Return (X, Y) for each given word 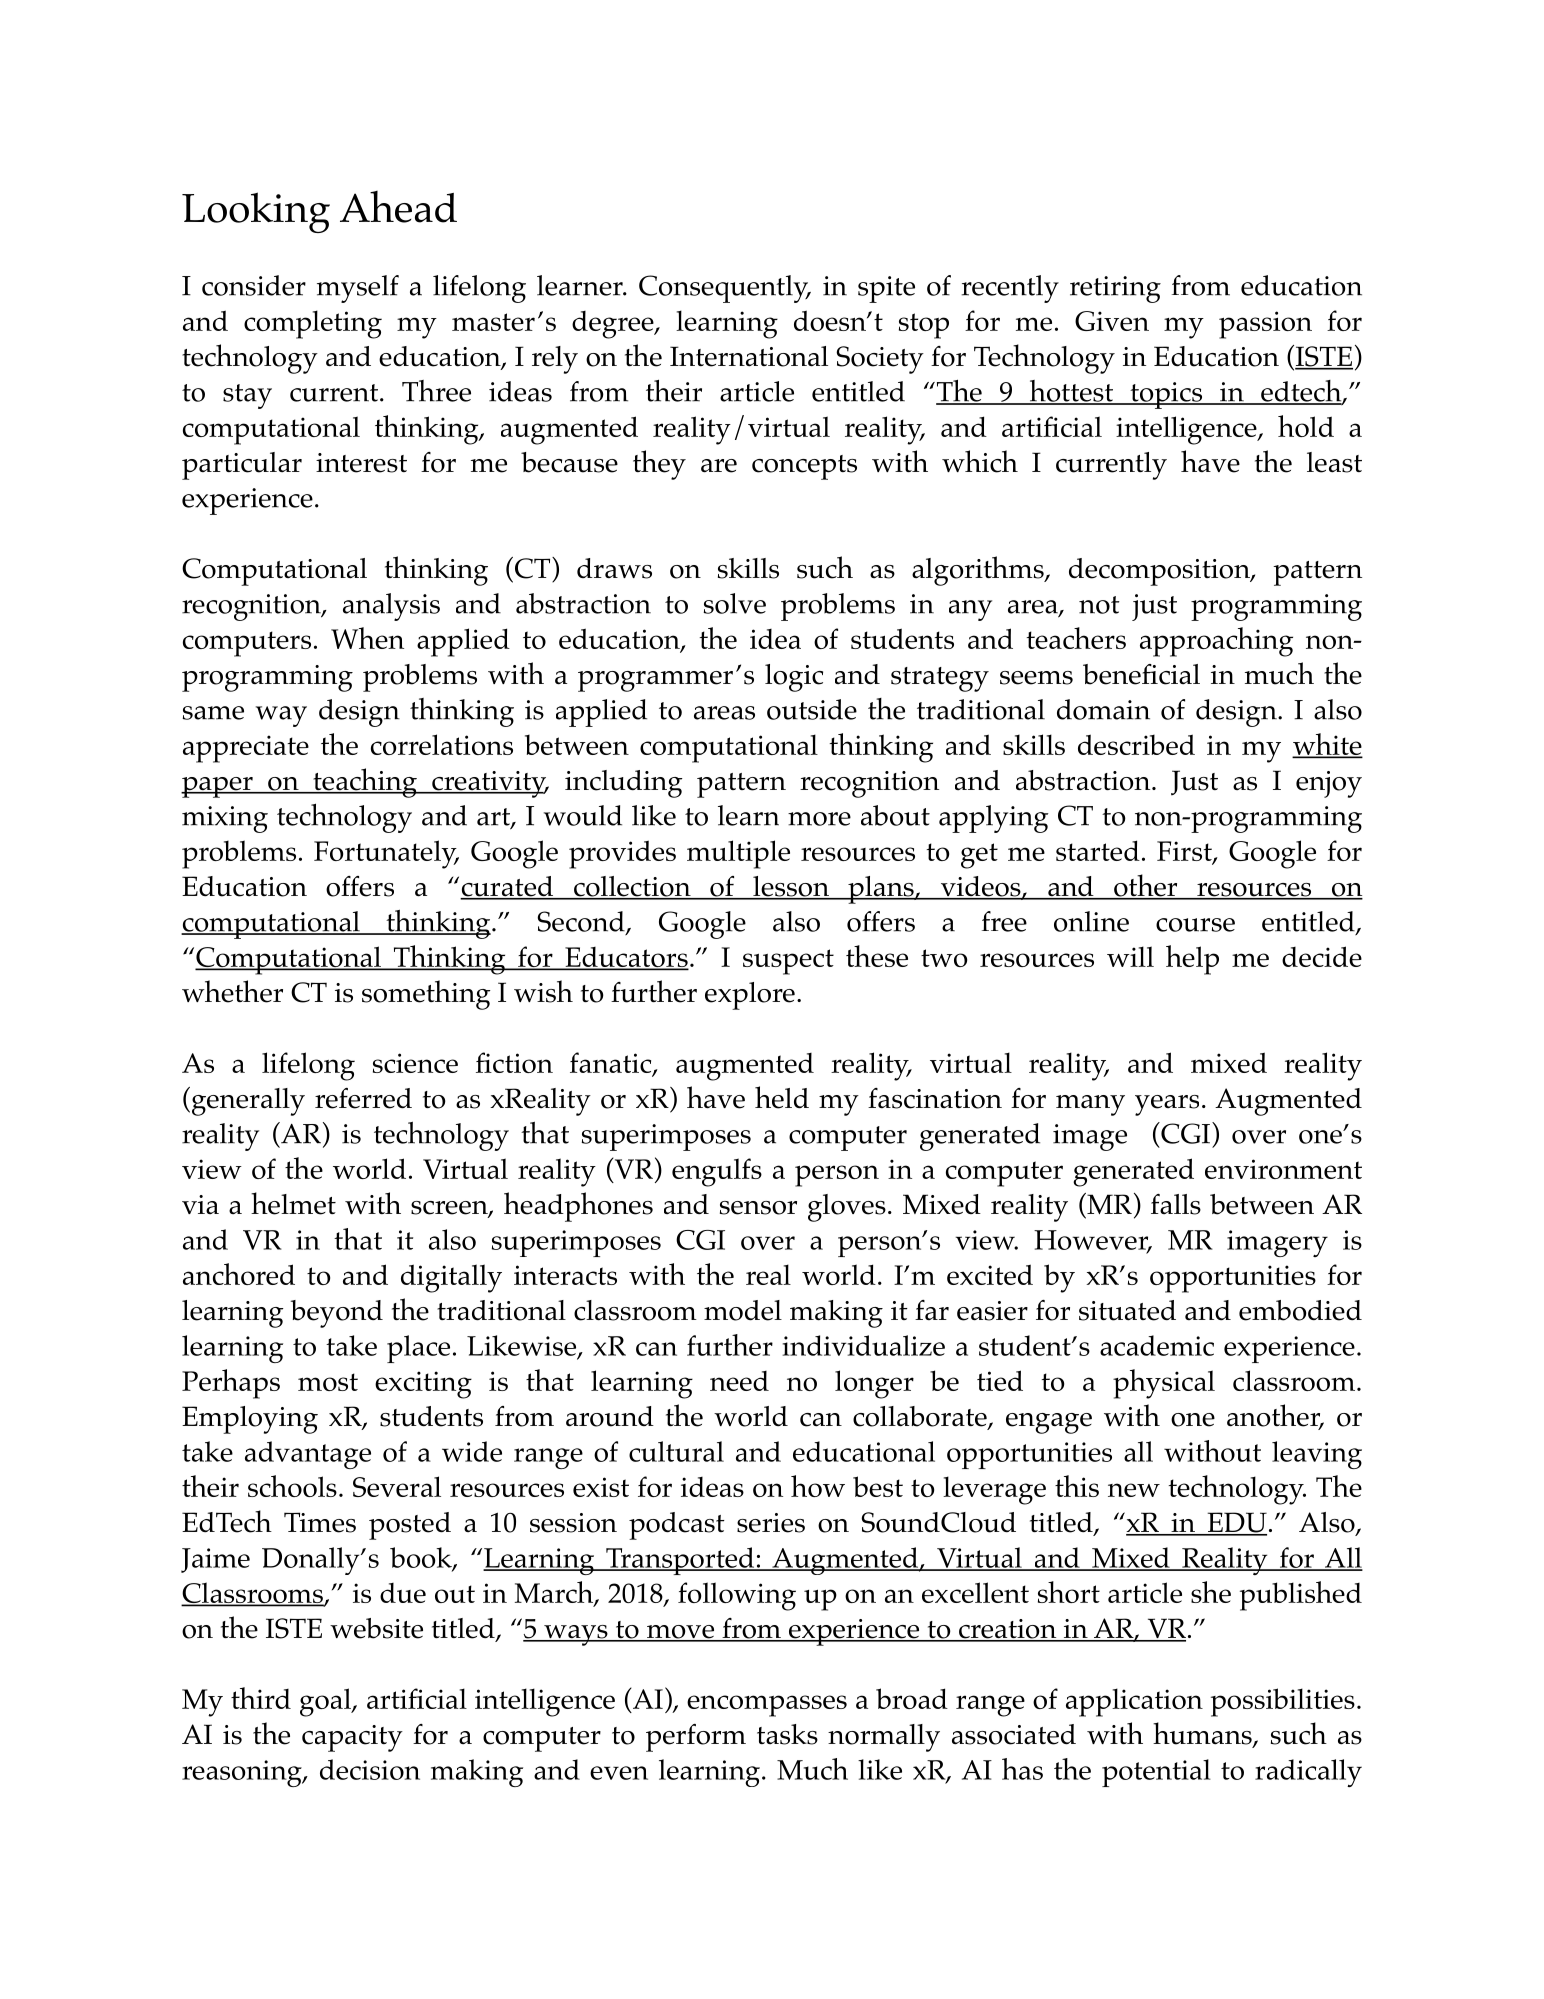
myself (358, 289)
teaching (365, 783)
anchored (239, 1274)
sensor (758, 1208)
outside (812, 709)
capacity (352, 1738)
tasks (787, 1734)
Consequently (725, 289)
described (1136, 744)
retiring (1115, 289)
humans (1203, 1734)
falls (1176, 1204)
